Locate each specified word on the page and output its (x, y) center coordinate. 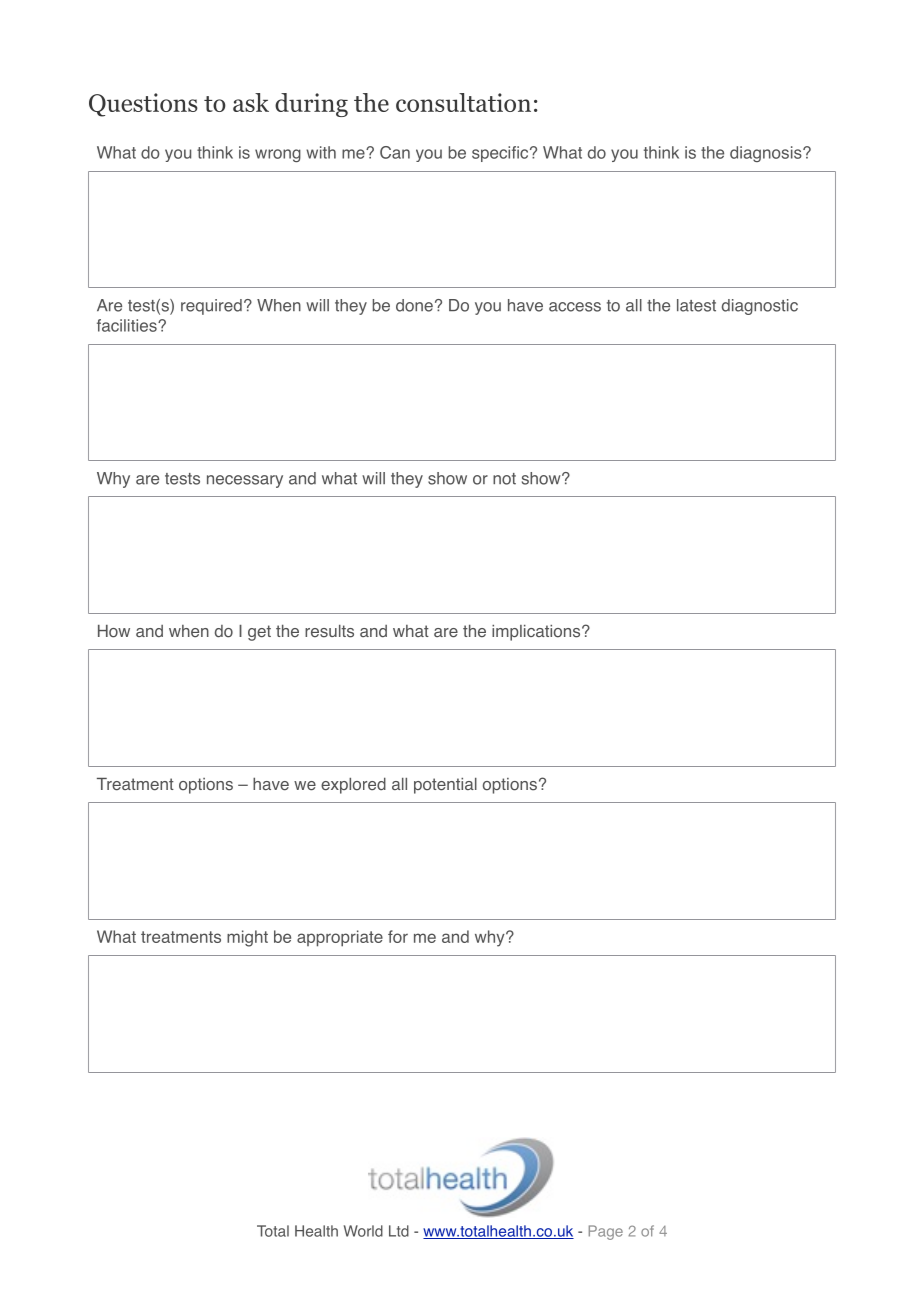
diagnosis (767, 154)
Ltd (399, 1231)
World (363, 1231)
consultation (463, 102)
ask (251, 102)
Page (606, 1232)
